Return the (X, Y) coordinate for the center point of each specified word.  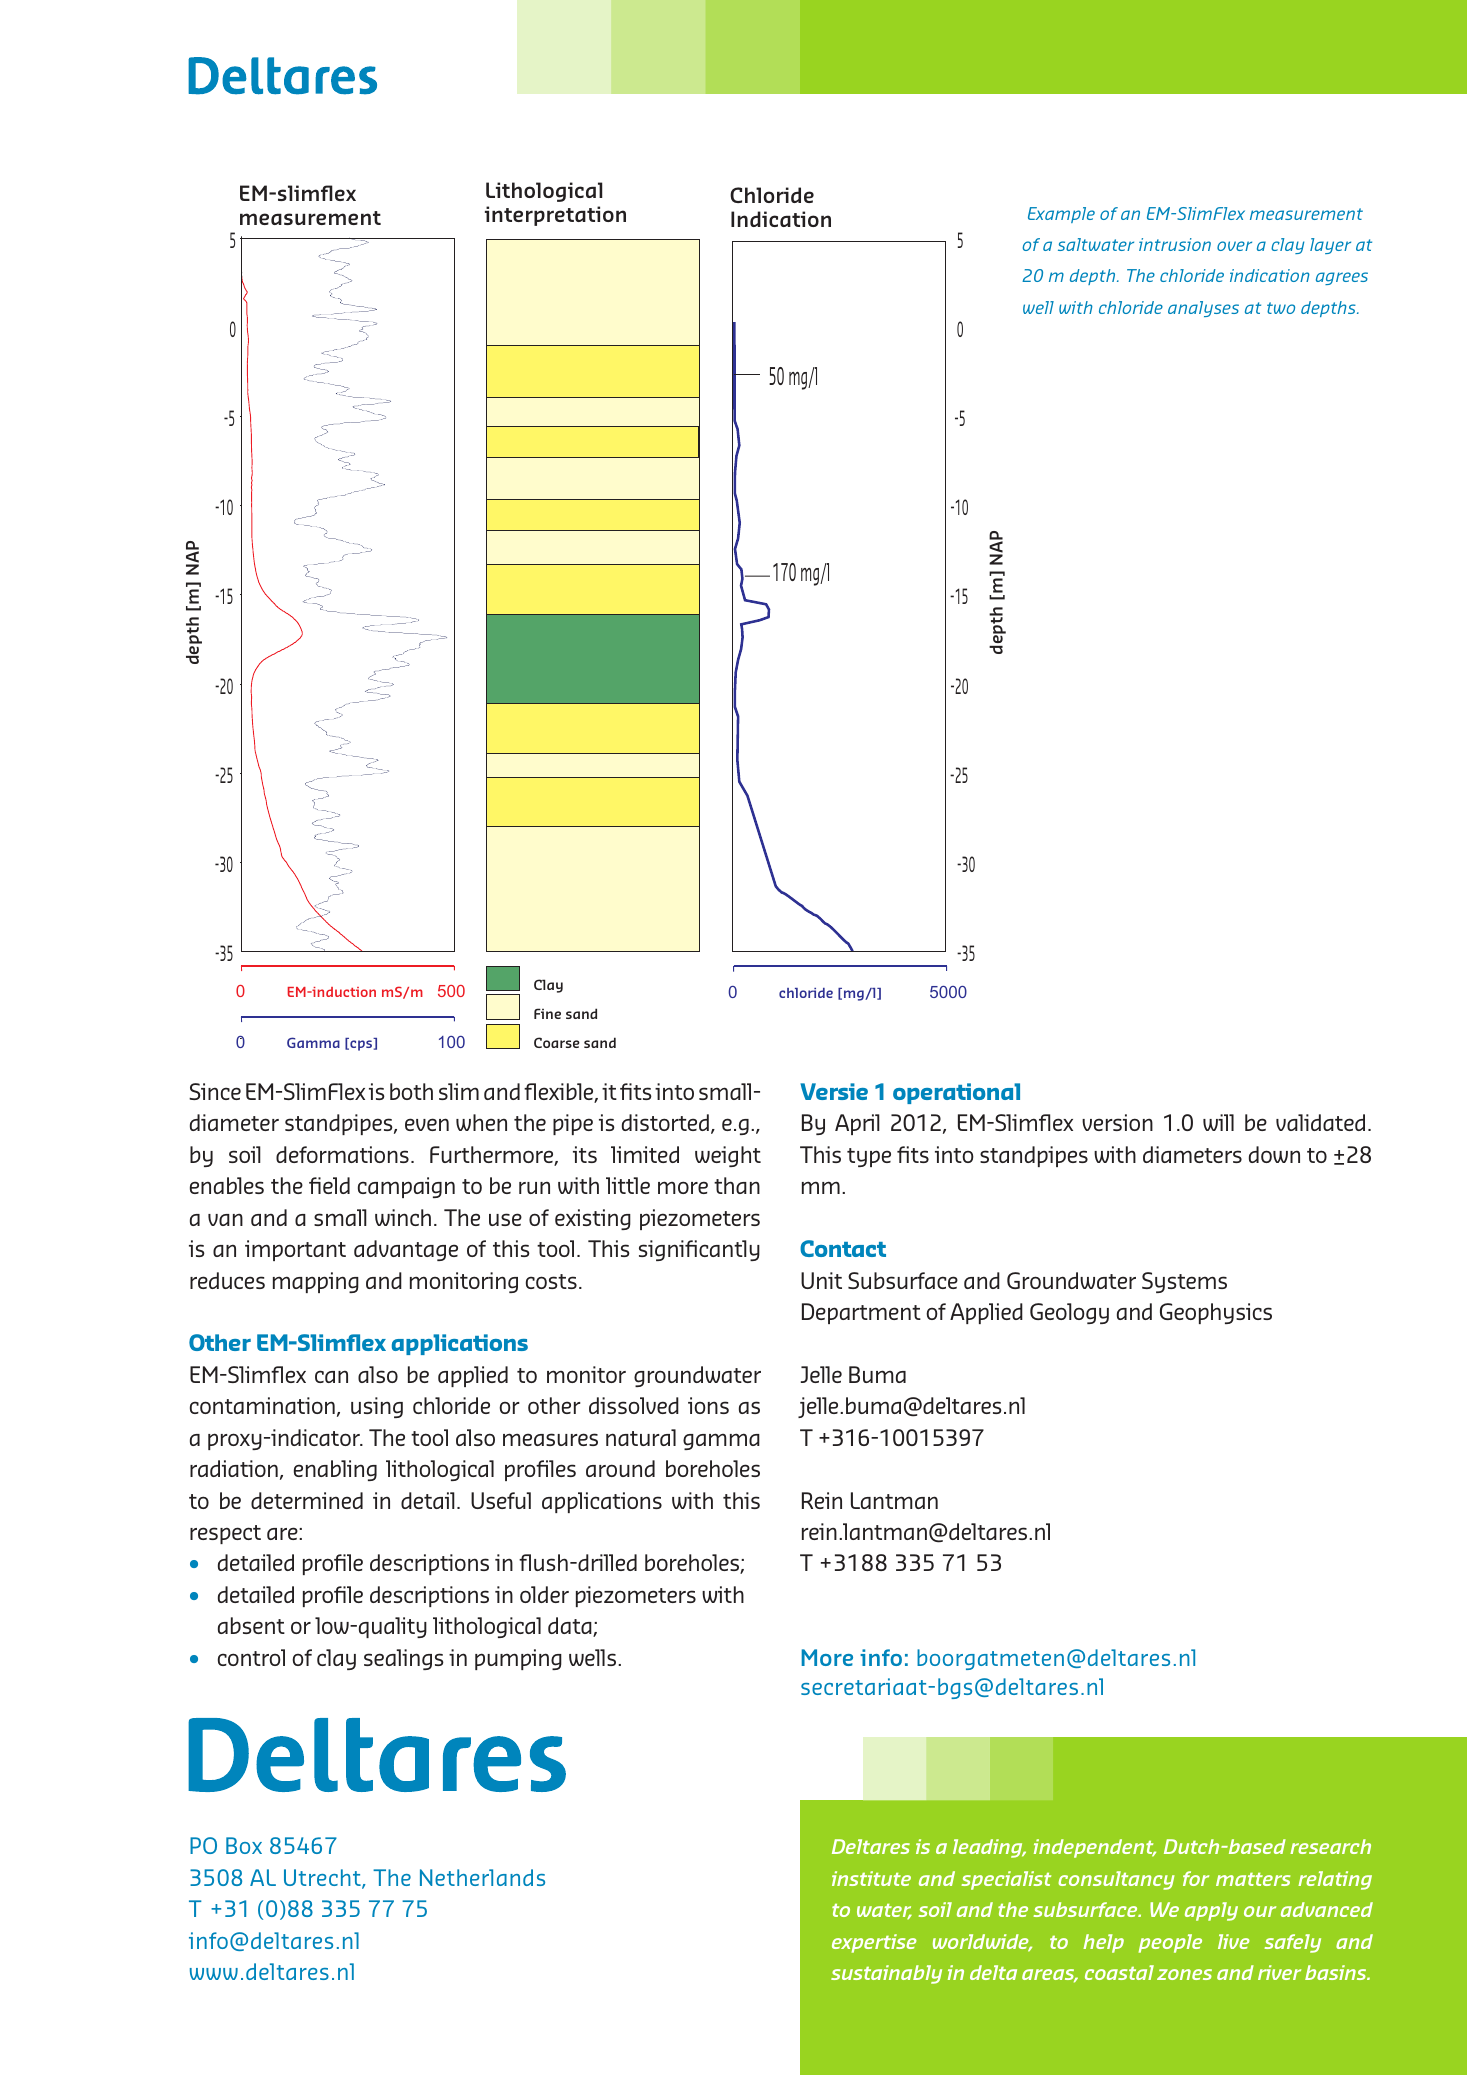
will (1218, 1122)
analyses (1203, 309)
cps (361, 1045)
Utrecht (323, 1879)
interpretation (555, 216)
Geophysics (1216, 1313)
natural (641, 1437)
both (411, 1091)
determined (307, 1500)
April (857, 1124)
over (1234, 246)
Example (1061, 215)
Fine (547, 1013)
